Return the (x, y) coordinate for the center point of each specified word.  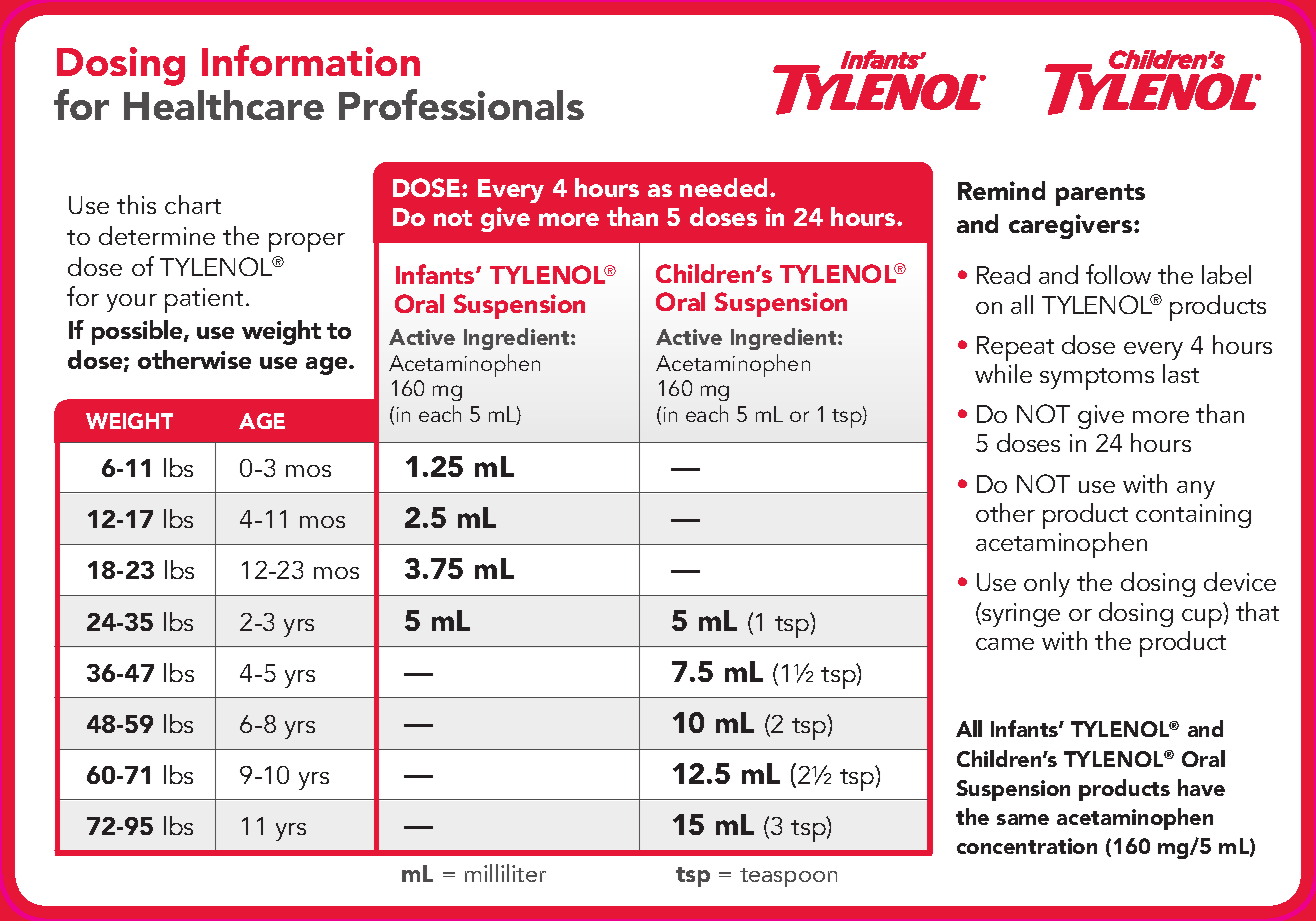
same (1023, 819)
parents (1100, 195)
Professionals (461, 104)
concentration (1027, 846)
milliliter (505, 873)
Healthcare (224, 105)
